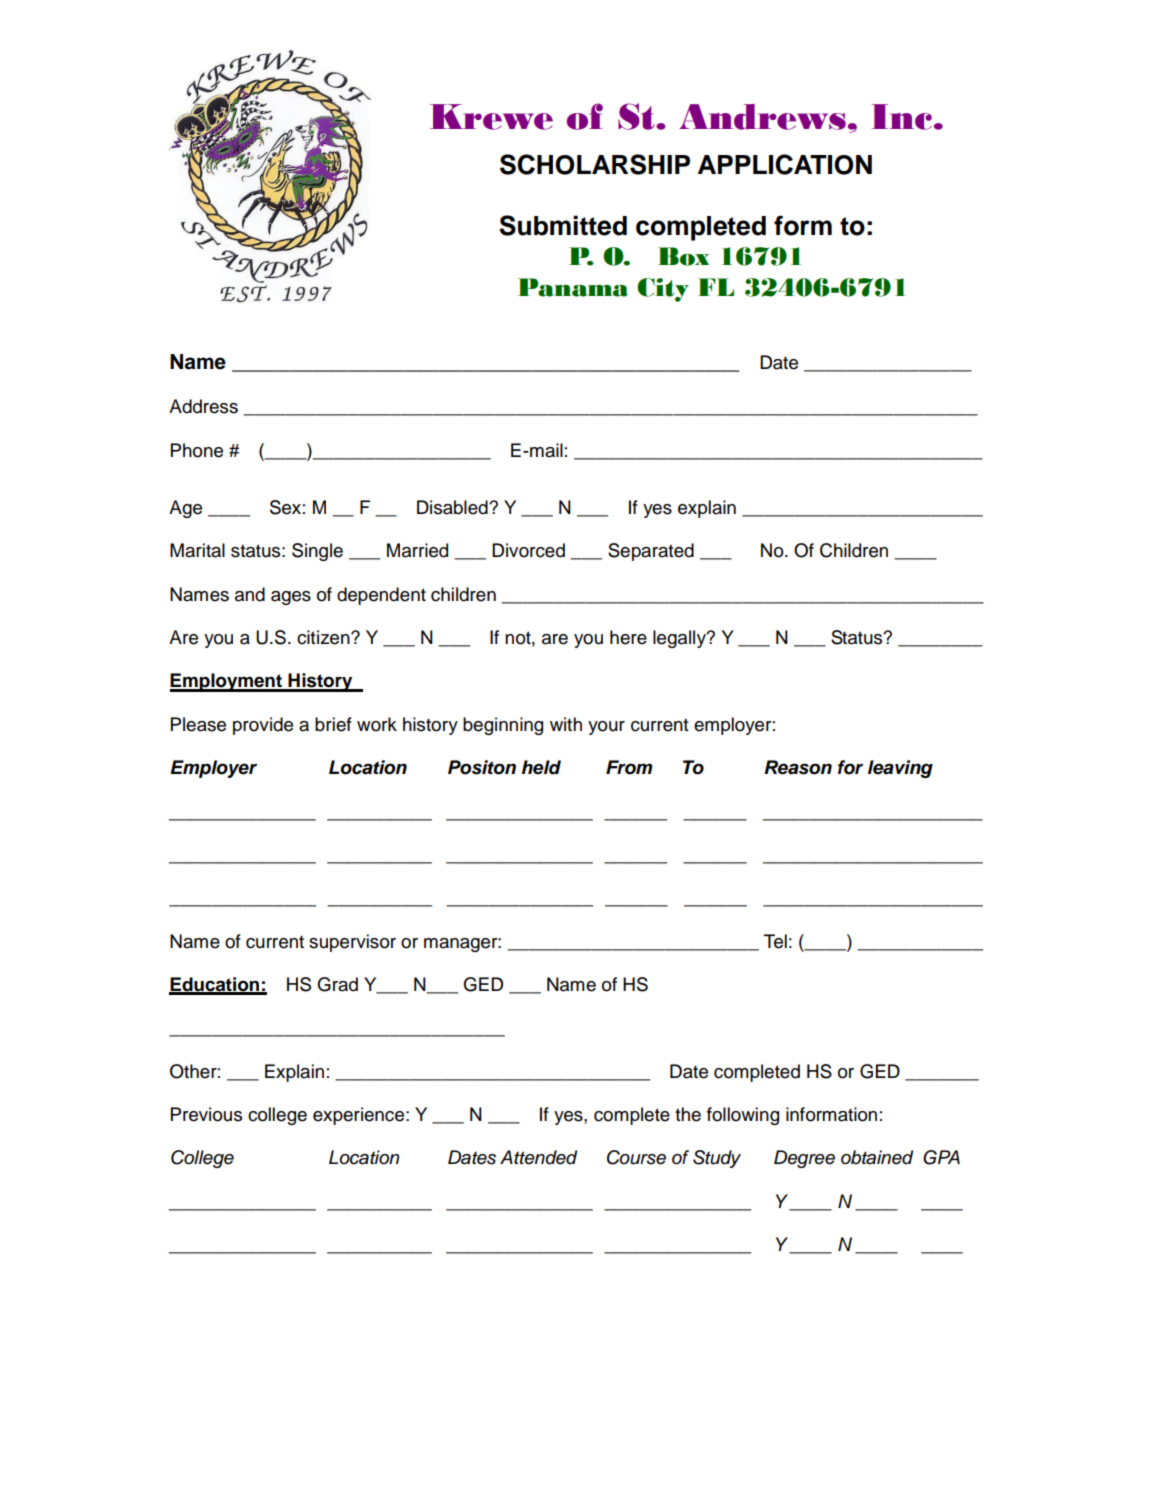 The height and width of the screenshot is (1491, 1154). I want to click on Attended, so click(538, 1157).
